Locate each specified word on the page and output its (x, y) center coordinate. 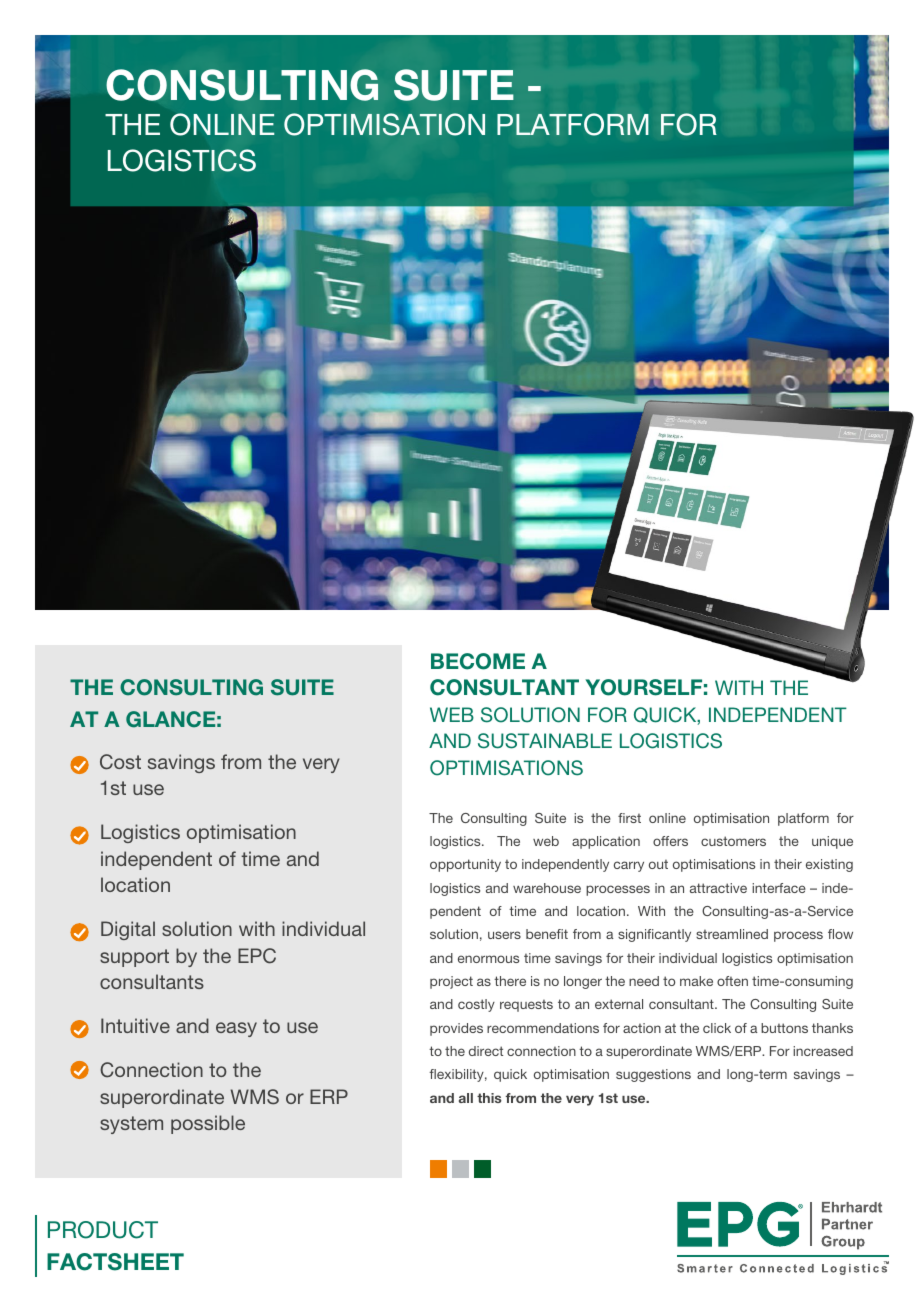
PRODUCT (103, 1230)
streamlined (732, 934)
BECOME (478, 661)
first (629, 818)
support (134, 958)
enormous (488, 959)
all (466, 1098)
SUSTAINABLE (545, 741)
